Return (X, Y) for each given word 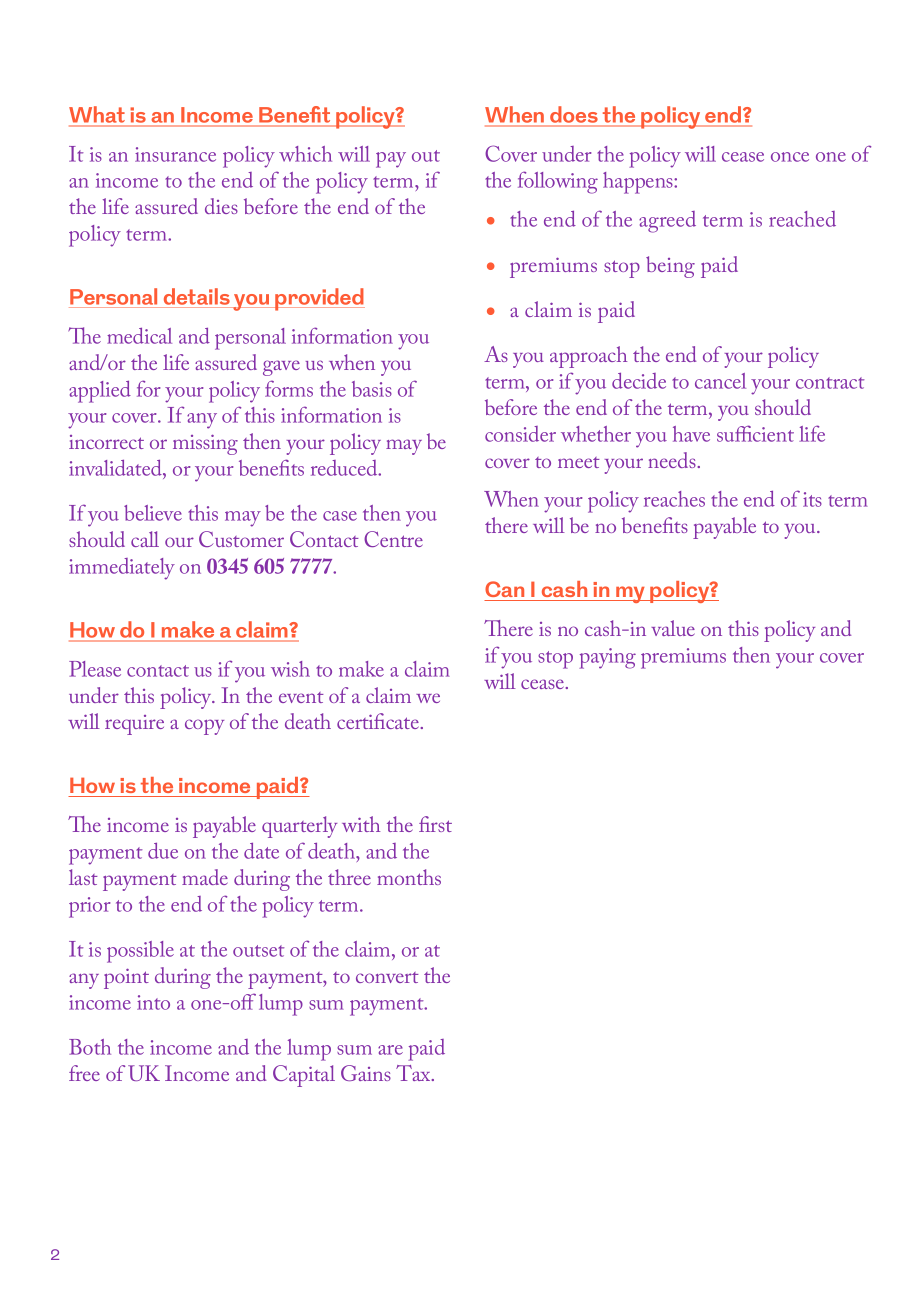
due (163, 851)
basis (372, 389)
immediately (122, 569)
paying (607, 658)
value (673, 628)
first (435, 824)
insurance (175, 154)
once (790, 157)
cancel (720, 381)
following (558, 182)
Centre (393, 539)
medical (139, 336)
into (153, 1002)
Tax (414, 1073)
